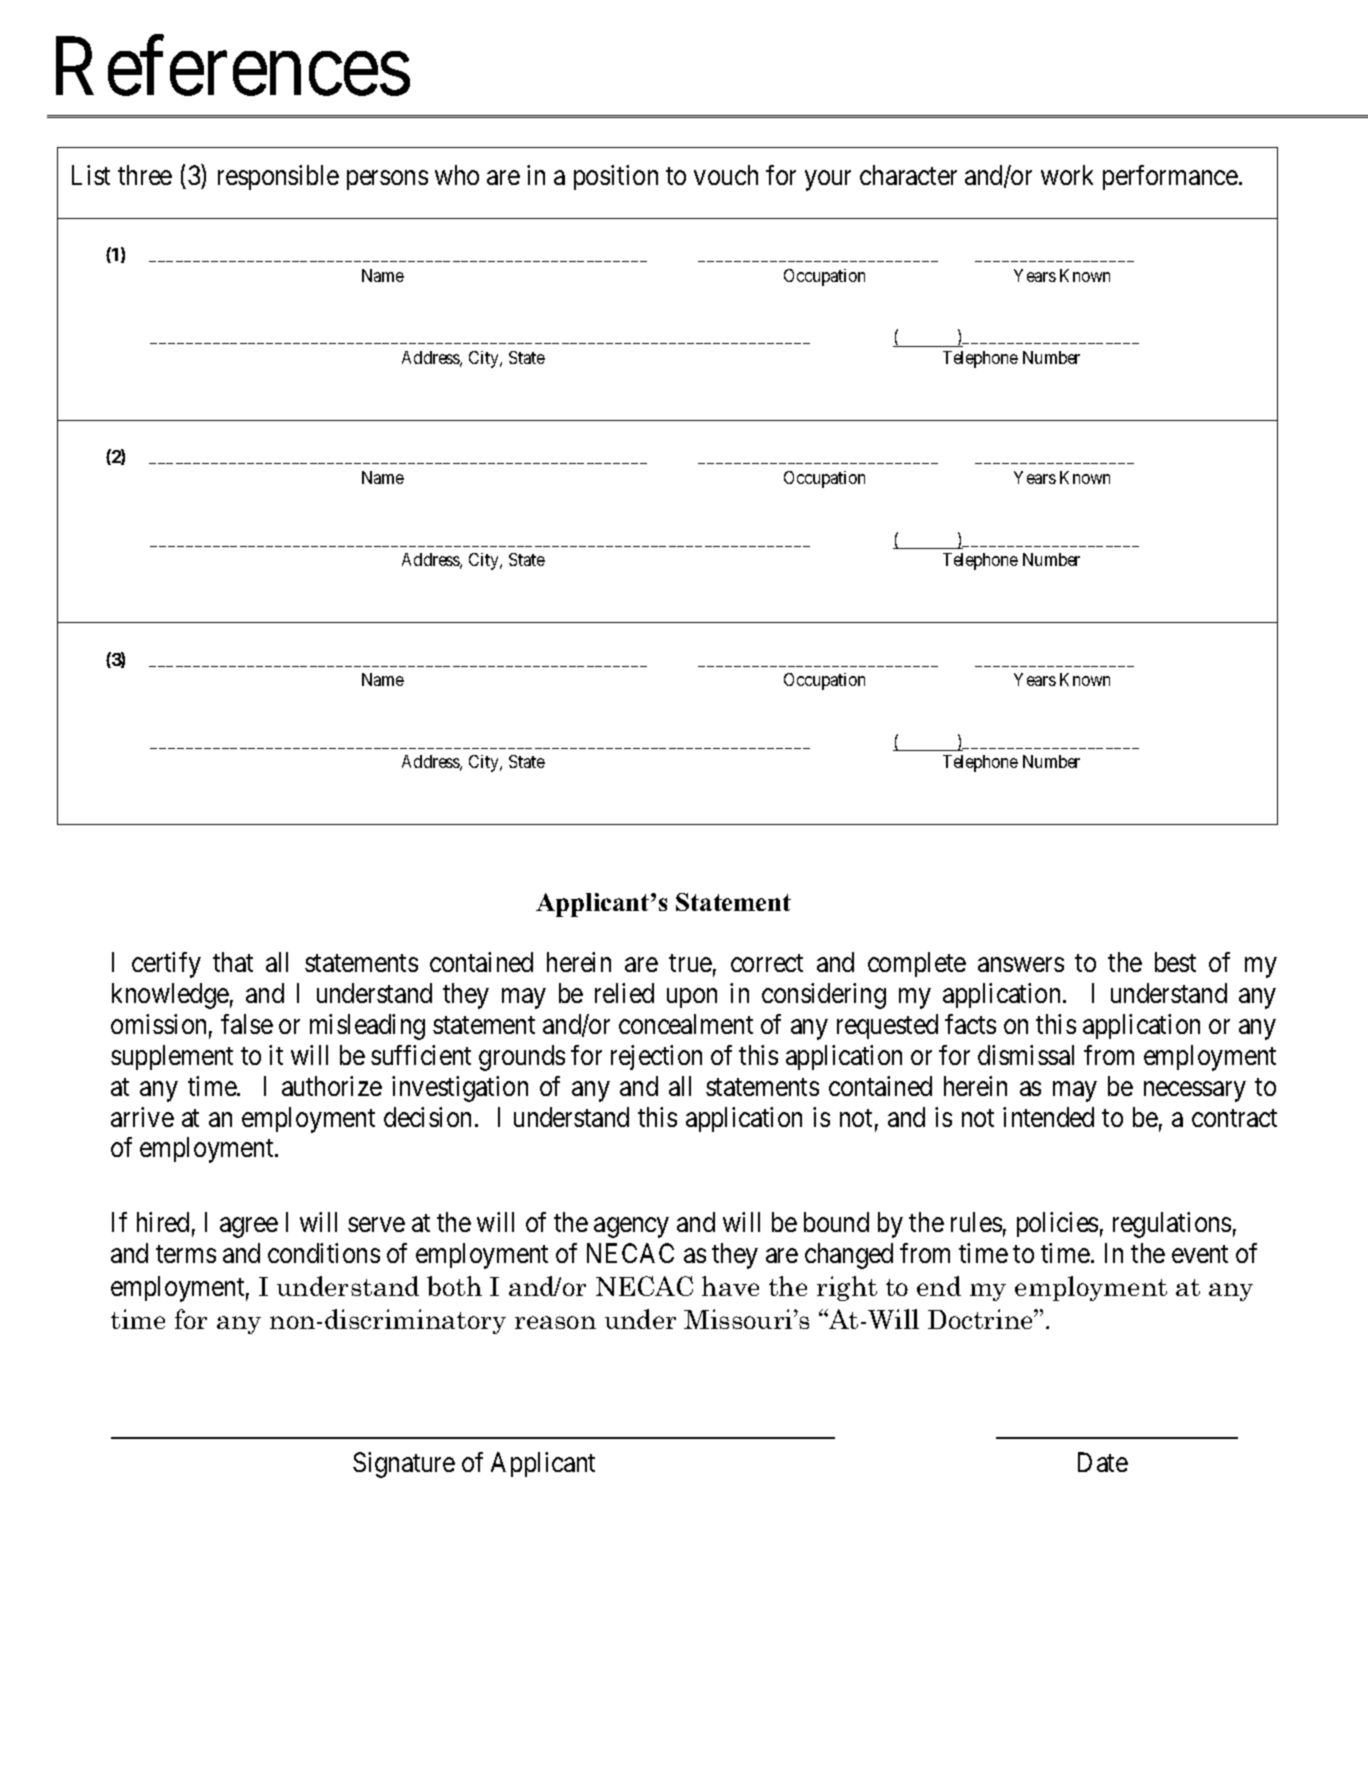 The image size is (1368, 1770). Describe the element at coordinates (1175, 962) in the screenshot. I see `best` at that location.
